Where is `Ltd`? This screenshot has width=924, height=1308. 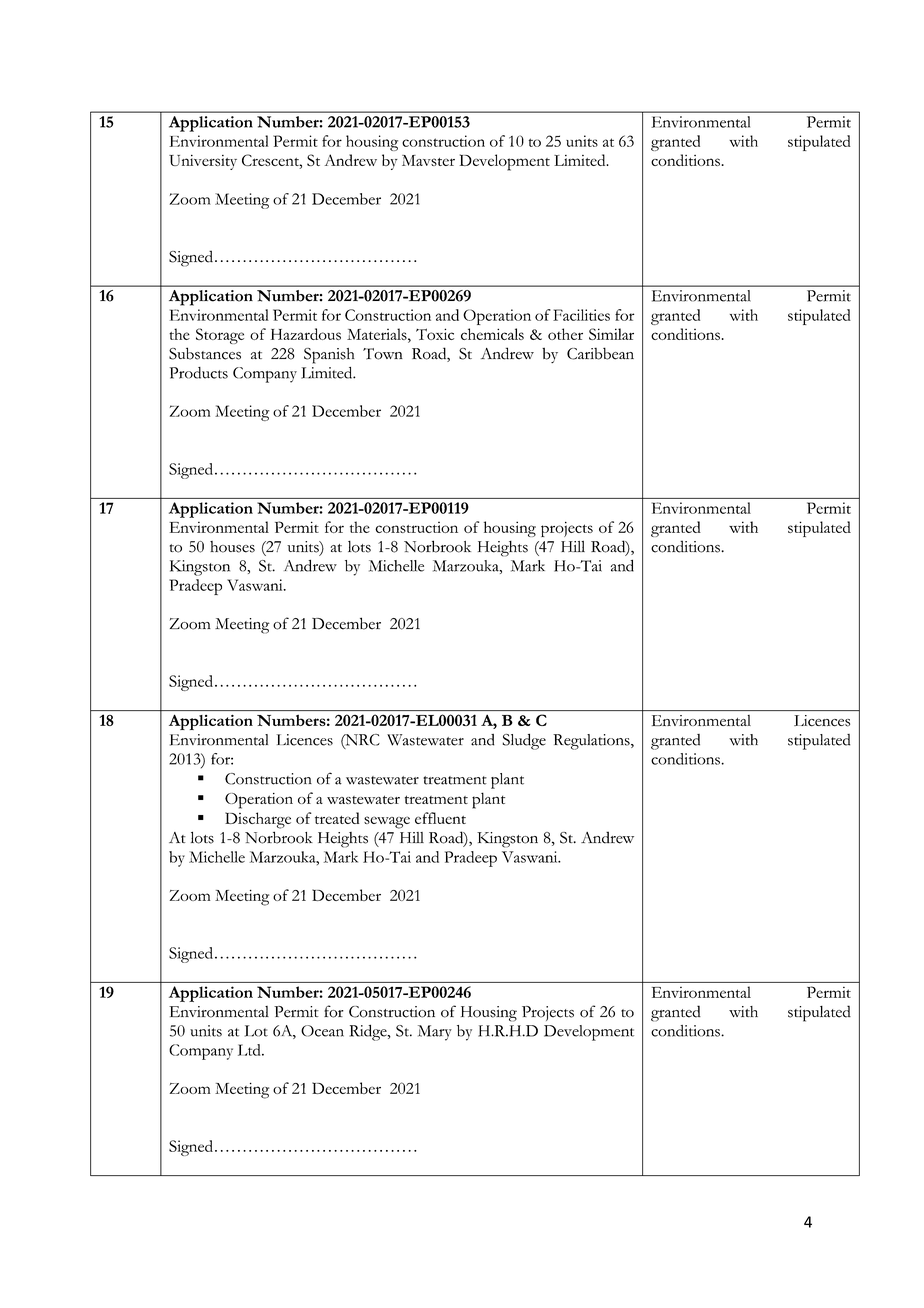 Ltd is located at coordinates (250, 1050).
